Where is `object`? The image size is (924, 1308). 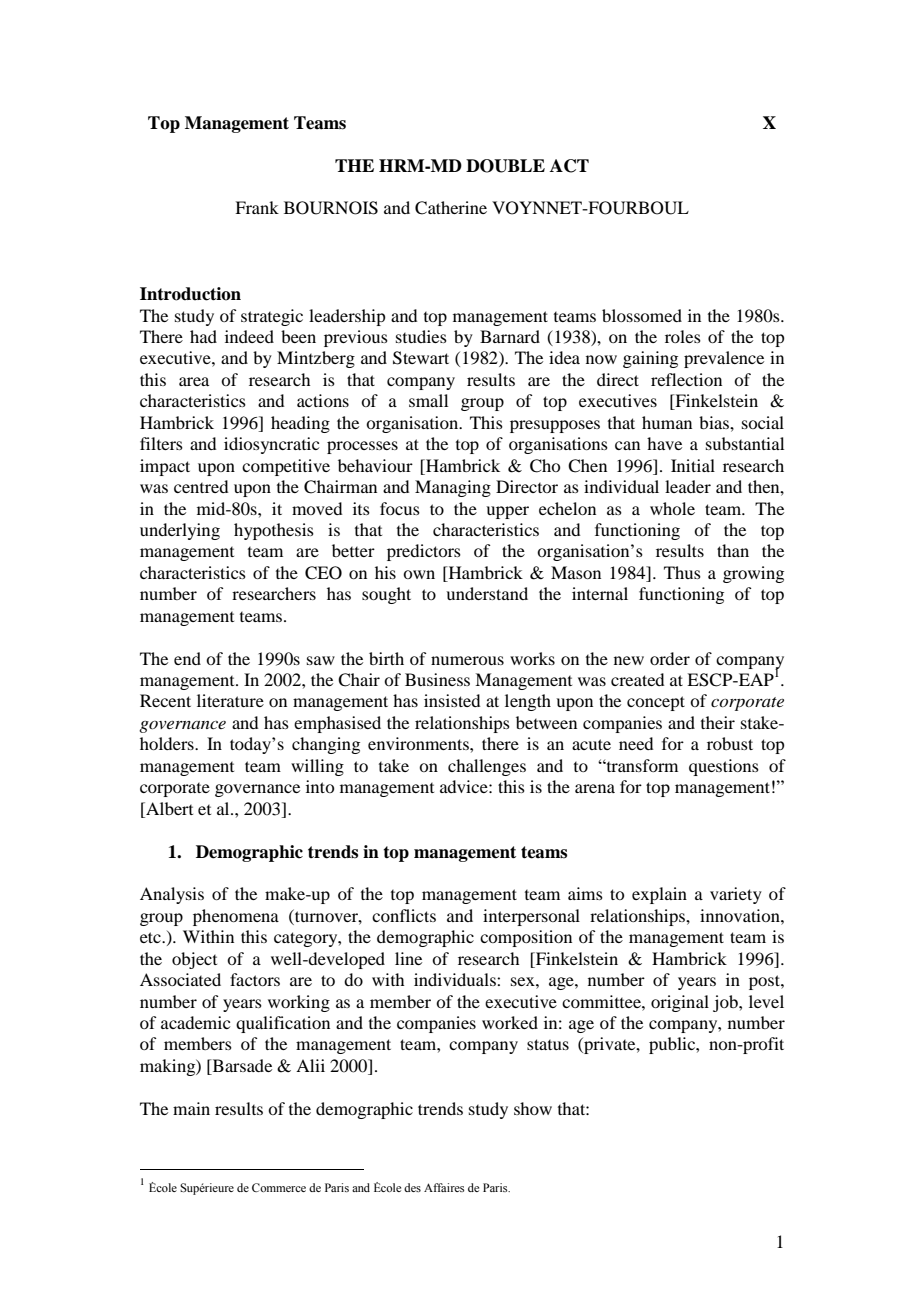
object is located at coordinates (194, 960).
